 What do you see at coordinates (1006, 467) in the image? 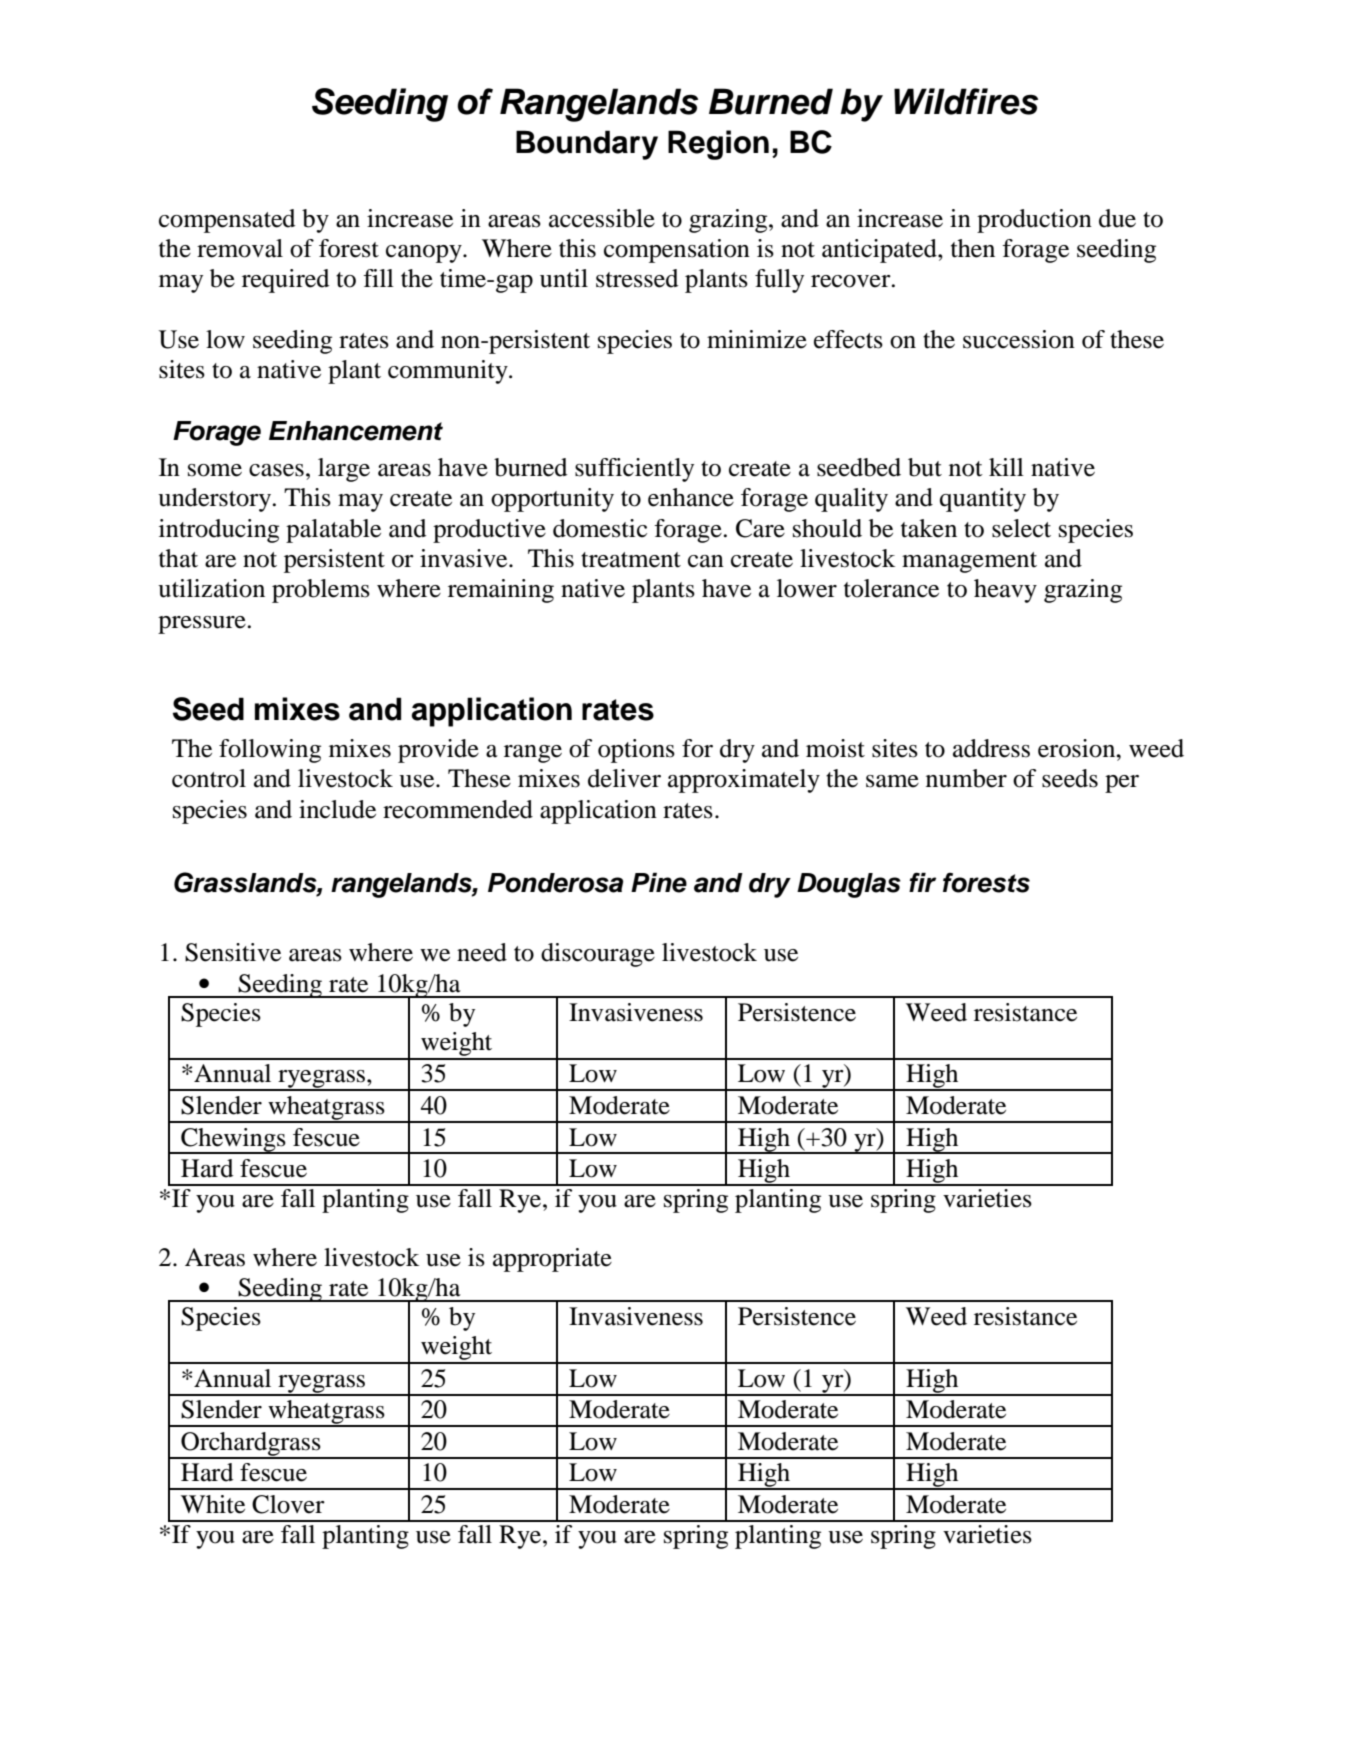
I see `kill` at bounding box center [1006, 467].
